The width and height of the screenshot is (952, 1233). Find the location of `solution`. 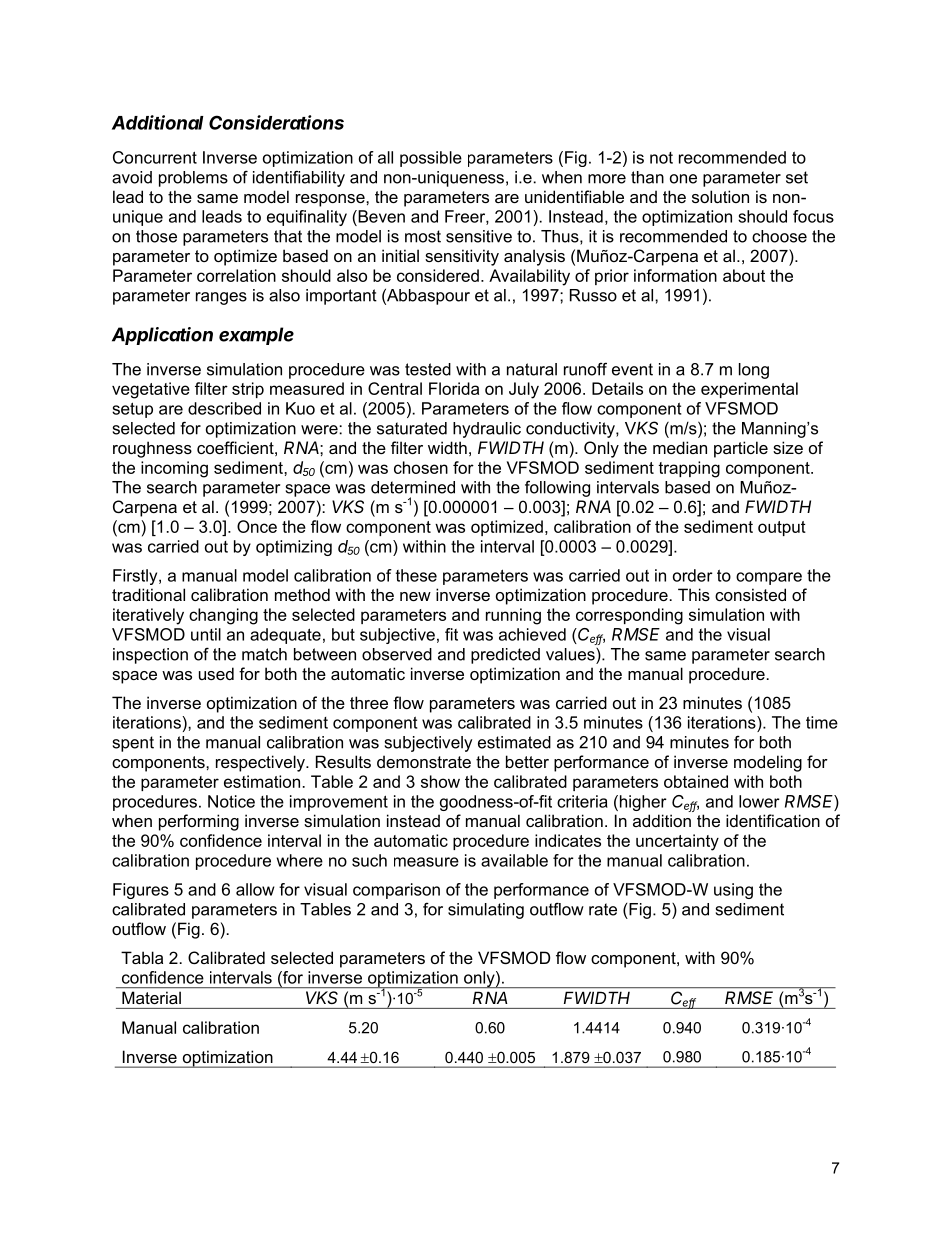

solution is located at coordinates (720, 196).
